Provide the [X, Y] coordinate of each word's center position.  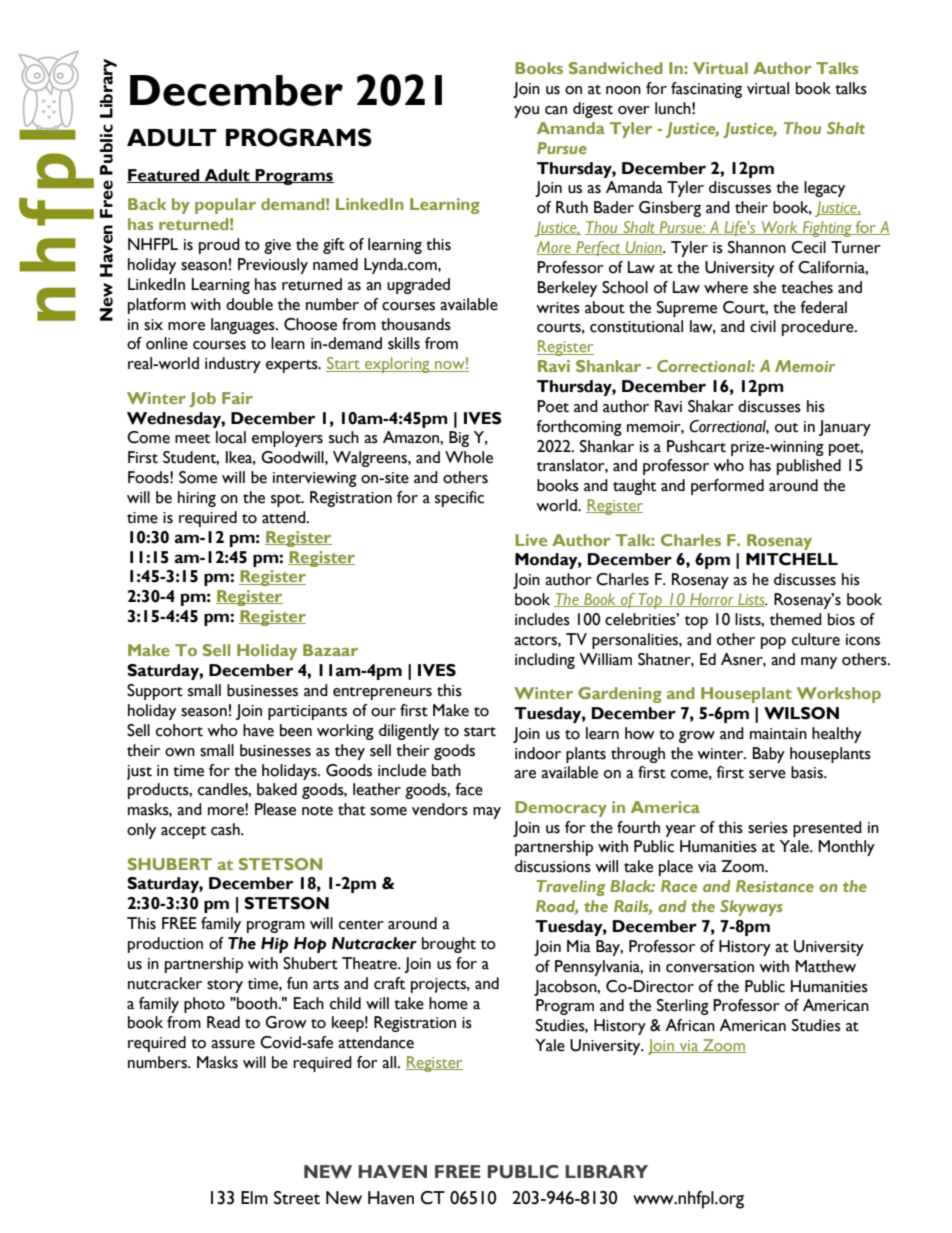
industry [233, 365]
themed [796, 619]
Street [297, 1198]
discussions [553, 866]
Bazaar [330, 650]
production [165, 945]
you [526, 112]
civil [763, 326]
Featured [164, 176]
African [690, 1025]
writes [558, 308]
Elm [254, 1197]
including [545, 661]
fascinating [706, 90]
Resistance [775, 886]
